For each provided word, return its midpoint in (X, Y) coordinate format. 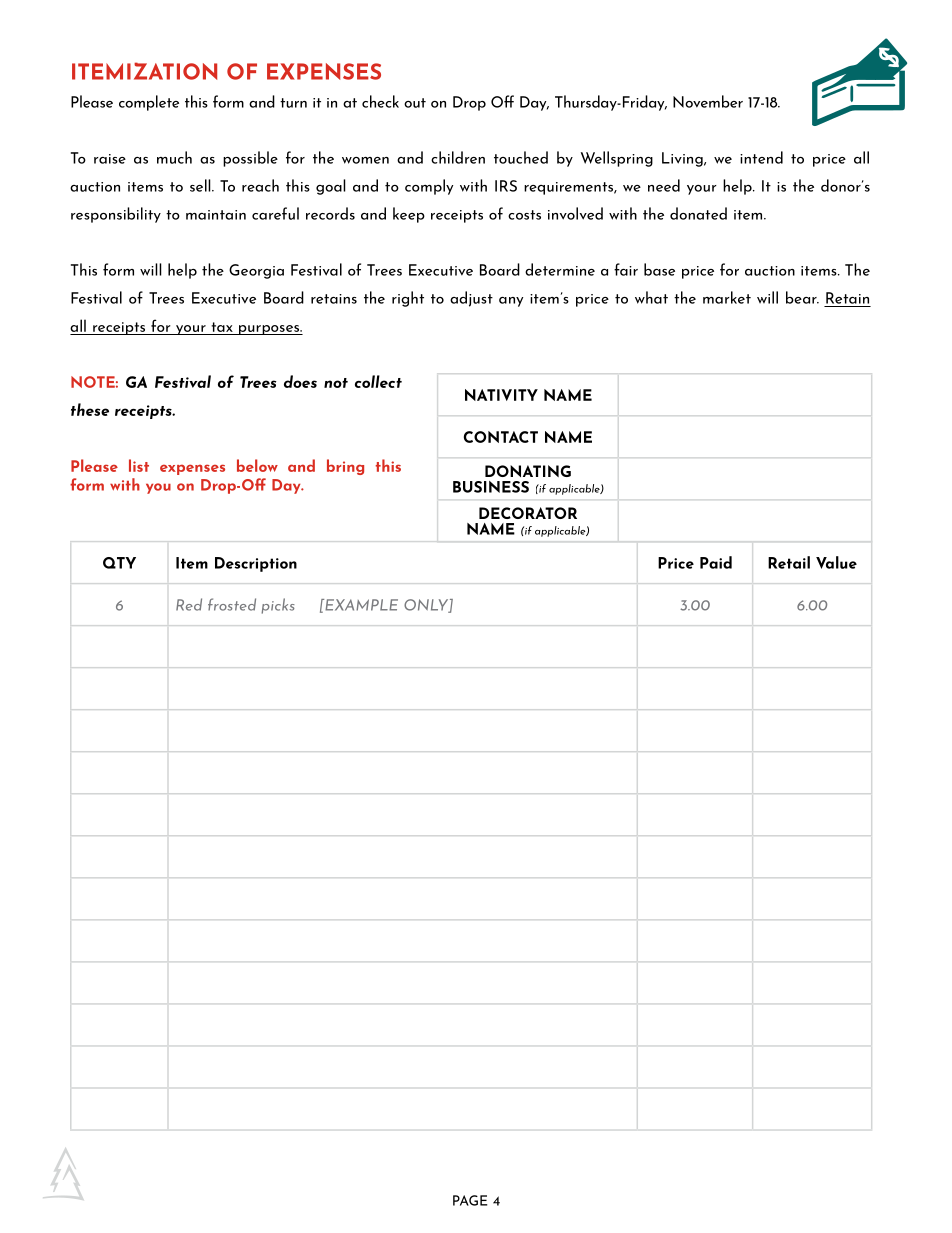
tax (222, 327)
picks (278, 606)
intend (761, 157)
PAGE (470, 1200)
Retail (789, 562)
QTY (119, 563)
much (174, 157)
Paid (716, 562)
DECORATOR (528, 513)
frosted (232, 604)
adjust (471, 299)
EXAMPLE (360, 605)
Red (189, 604)
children (458, 157)
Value (836, 562)
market (727, 297)
